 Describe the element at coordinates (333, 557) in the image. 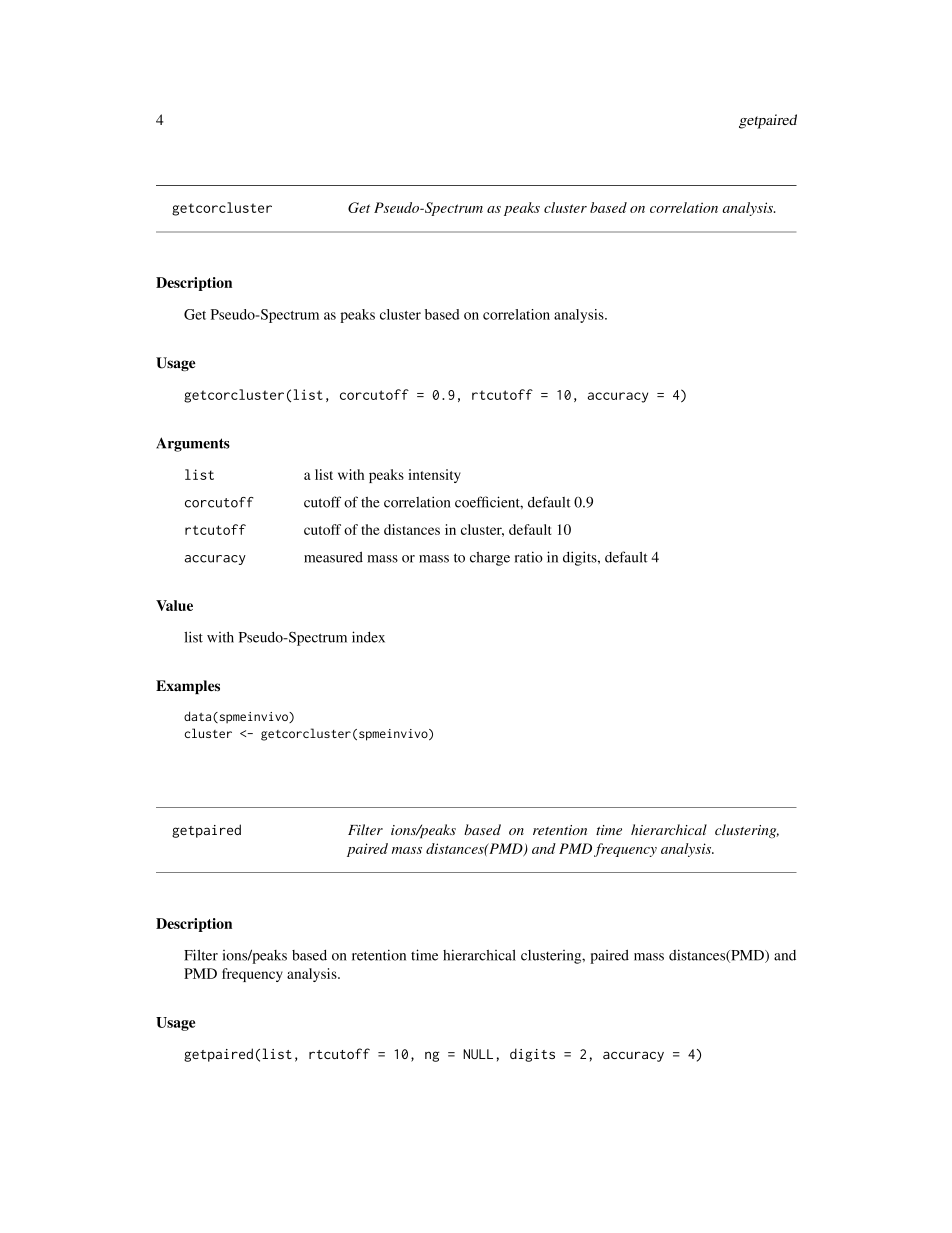

I see `measured` at that location.
